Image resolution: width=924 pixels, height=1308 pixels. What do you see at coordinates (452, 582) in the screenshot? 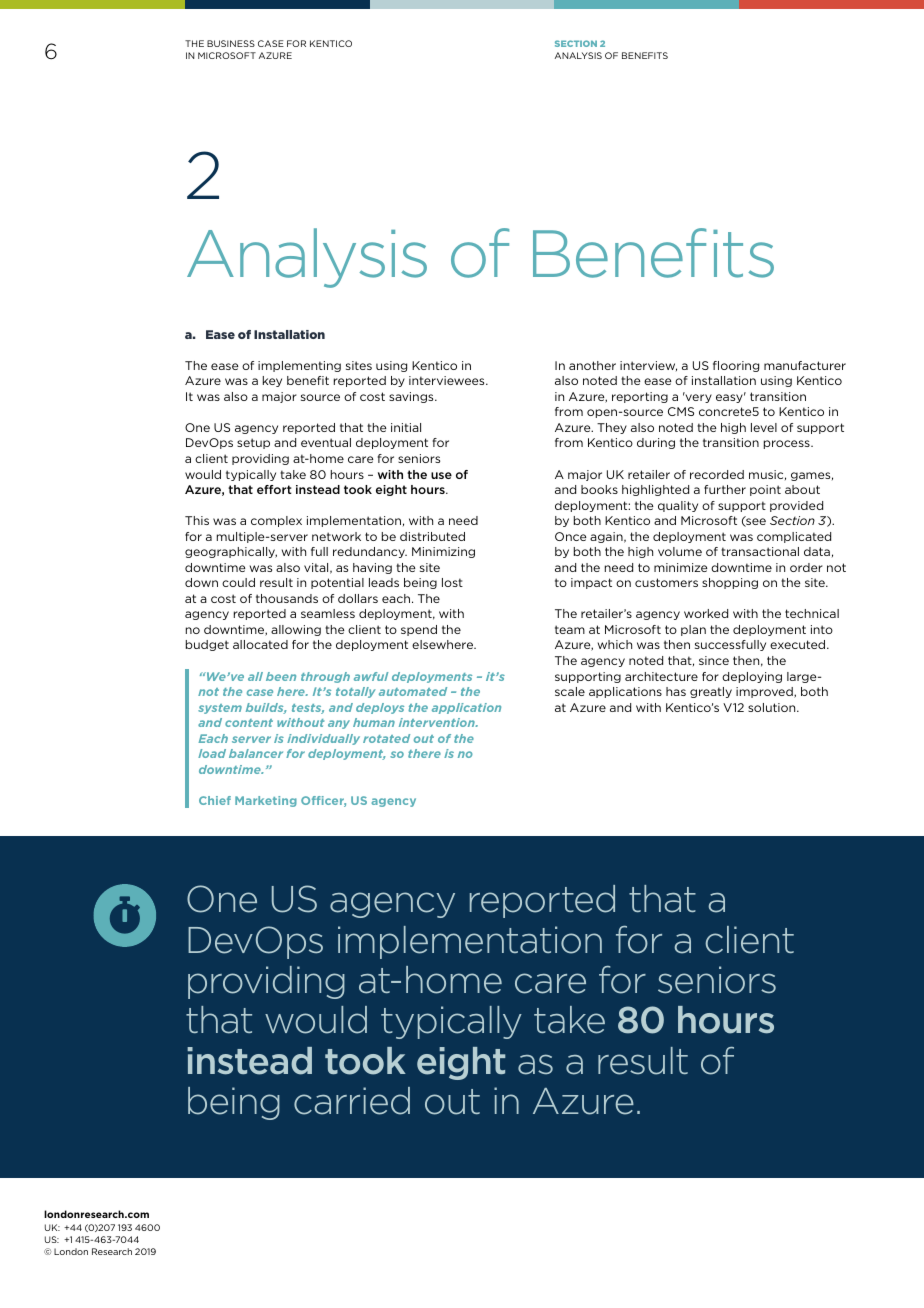
I see `lost` at bounding box center [452, 582].
